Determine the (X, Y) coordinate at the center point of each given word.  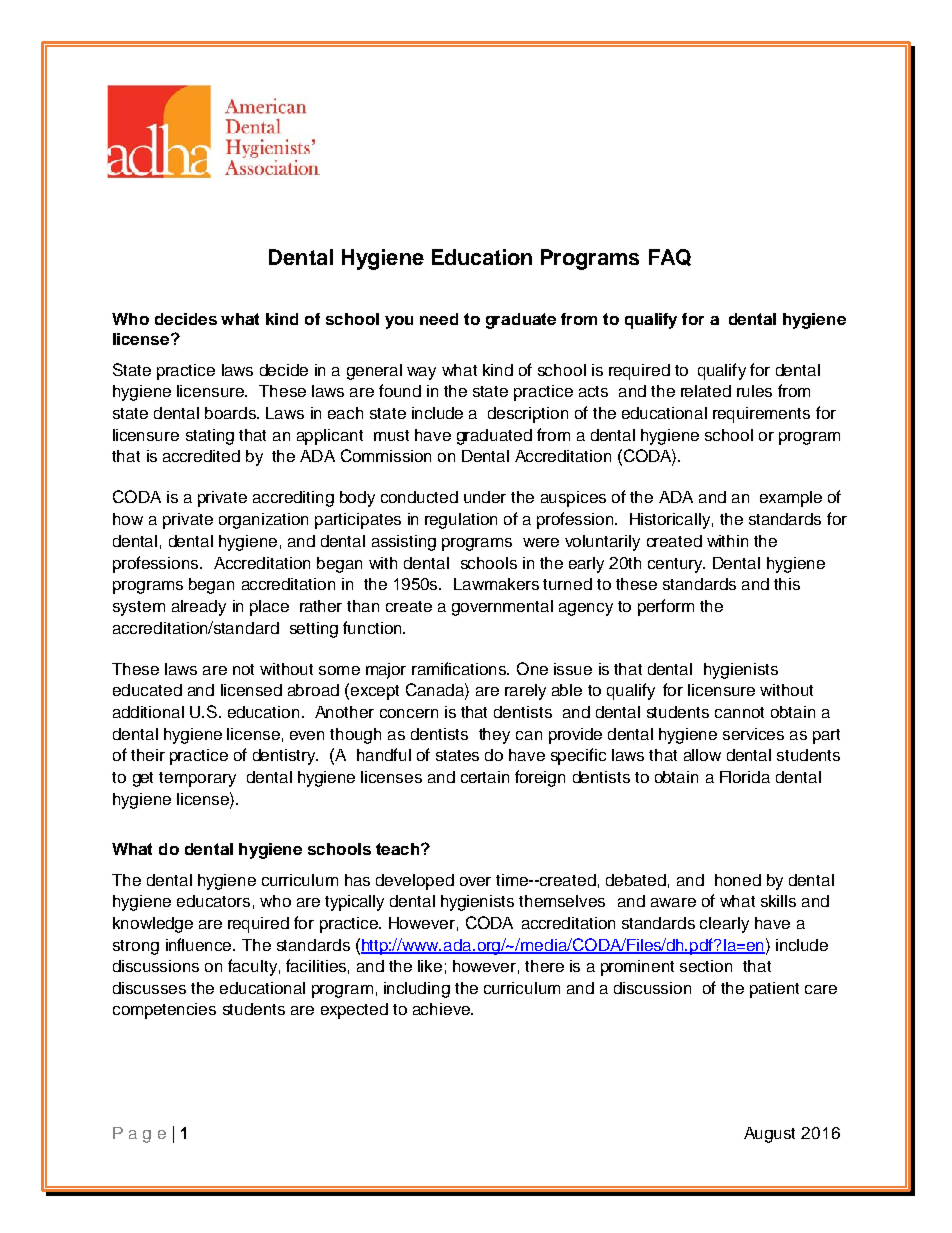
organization (263, 521)
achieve (442, 1009)
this (787, 584)
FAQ (670, 257)
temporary (197, 779)
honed (738, 880)
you (399, 322)
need (439, 319)
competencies (164, 1011)
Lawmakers (496, 584)
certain (485, 777)
